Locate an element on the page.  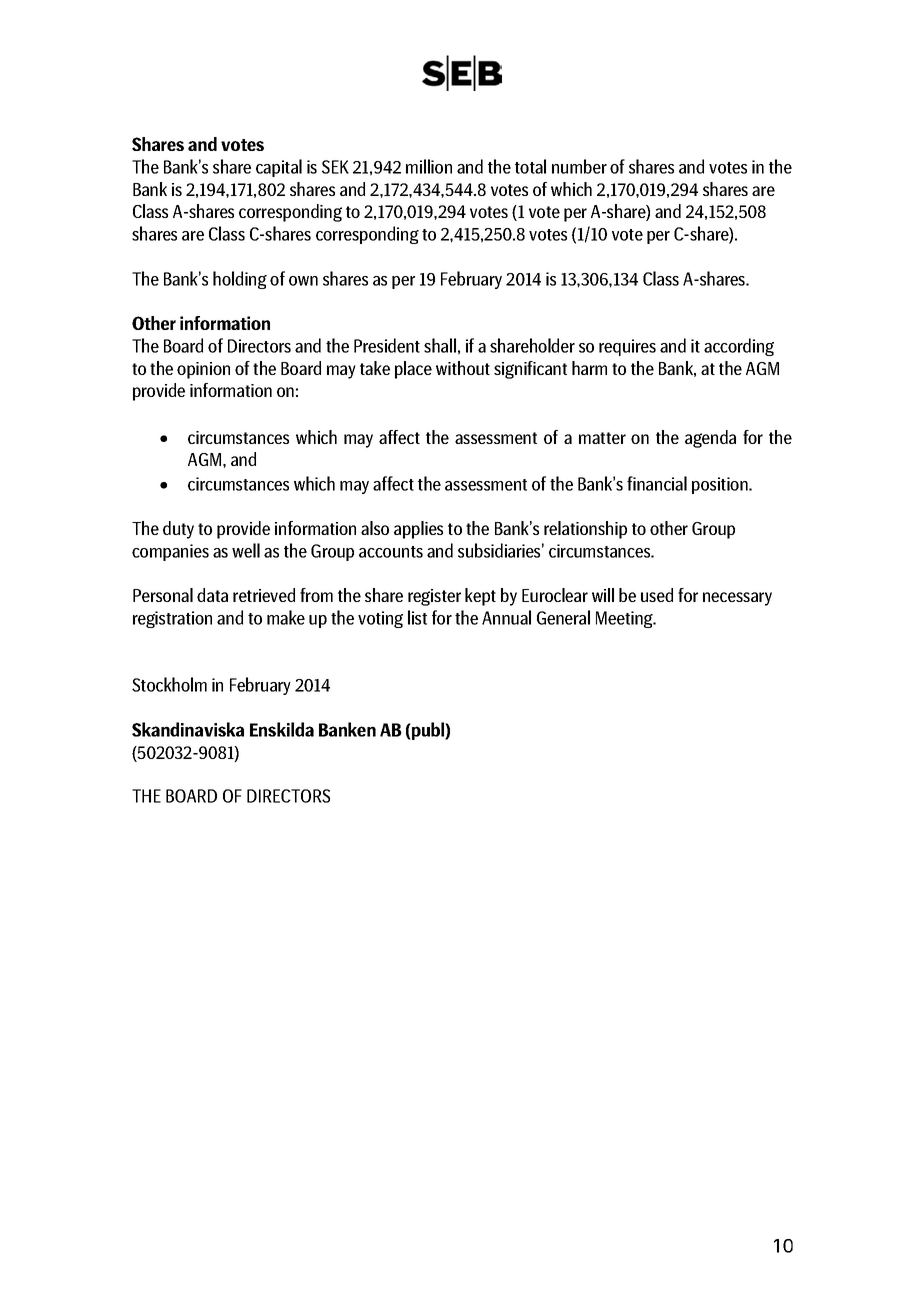
well is located at coordinates (246, 550).
